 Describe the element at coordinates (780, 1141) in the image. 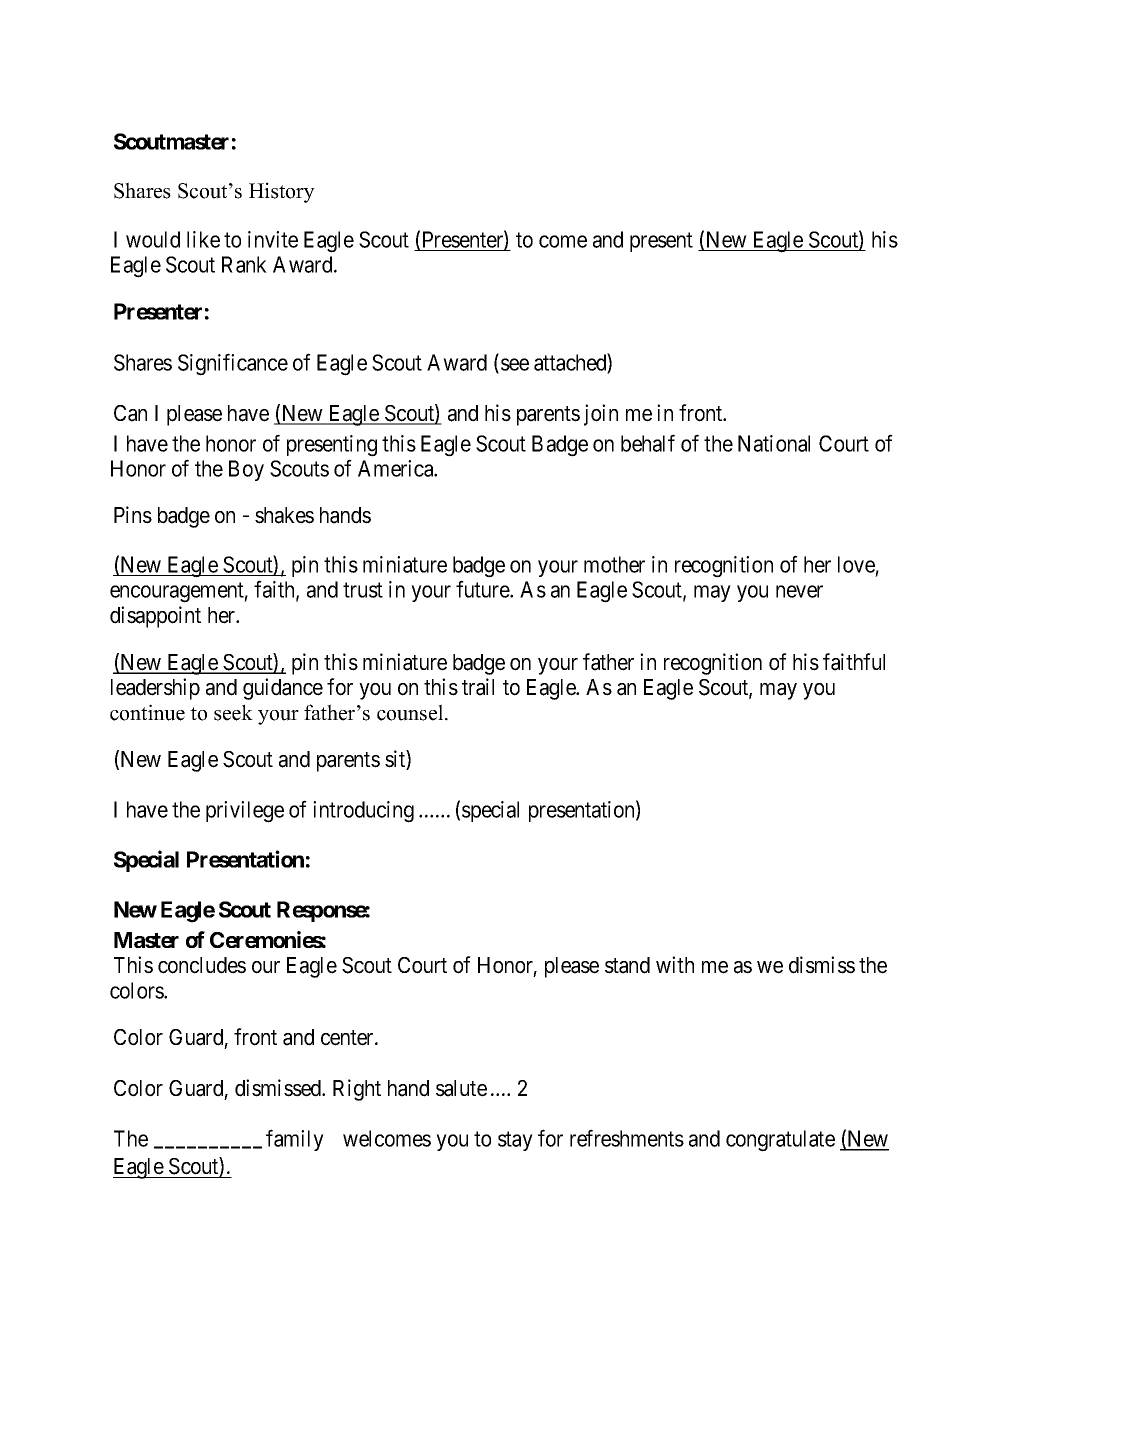

I see `congratulate` at that location.
